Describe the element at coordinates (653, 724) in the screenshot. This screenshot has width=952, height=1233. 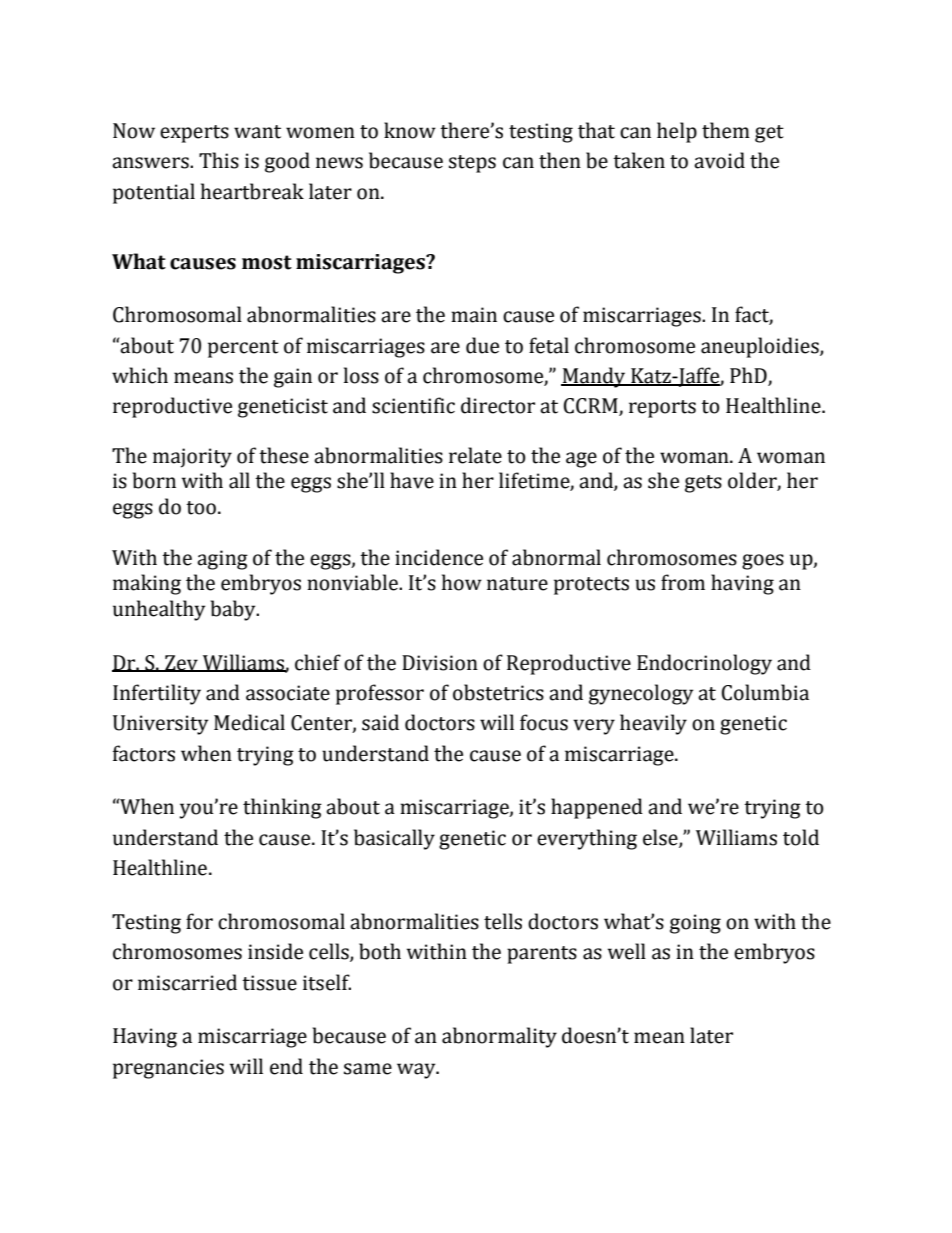
I see `heavily` at that location.
